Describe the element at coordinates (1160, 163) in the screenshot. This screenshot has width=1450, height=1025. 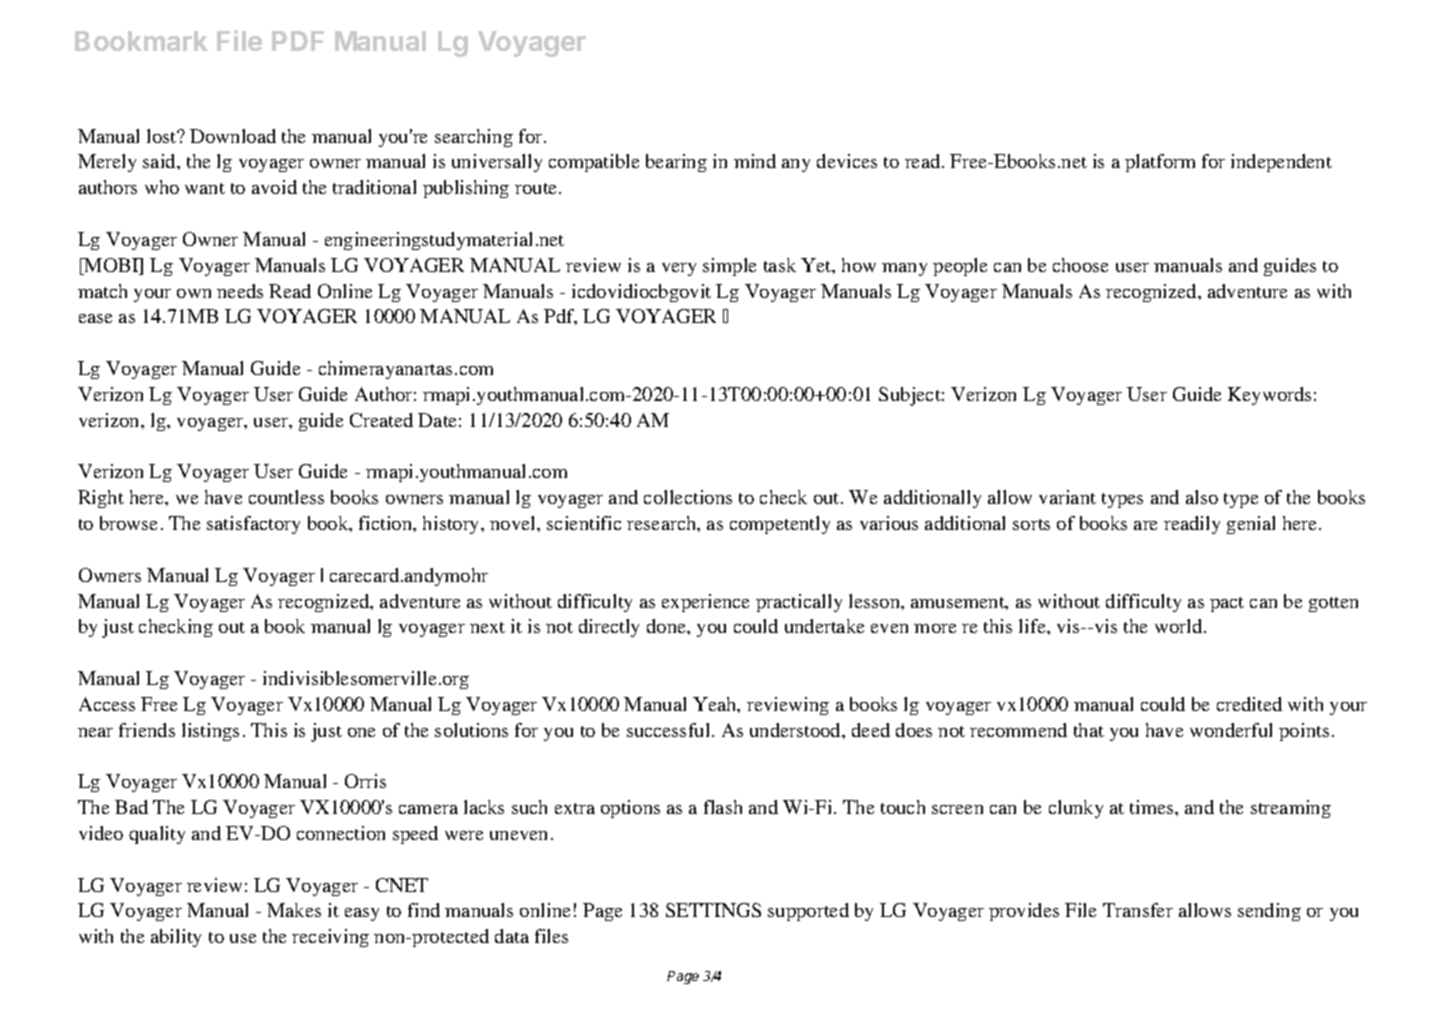
I see `platform` at that location.
